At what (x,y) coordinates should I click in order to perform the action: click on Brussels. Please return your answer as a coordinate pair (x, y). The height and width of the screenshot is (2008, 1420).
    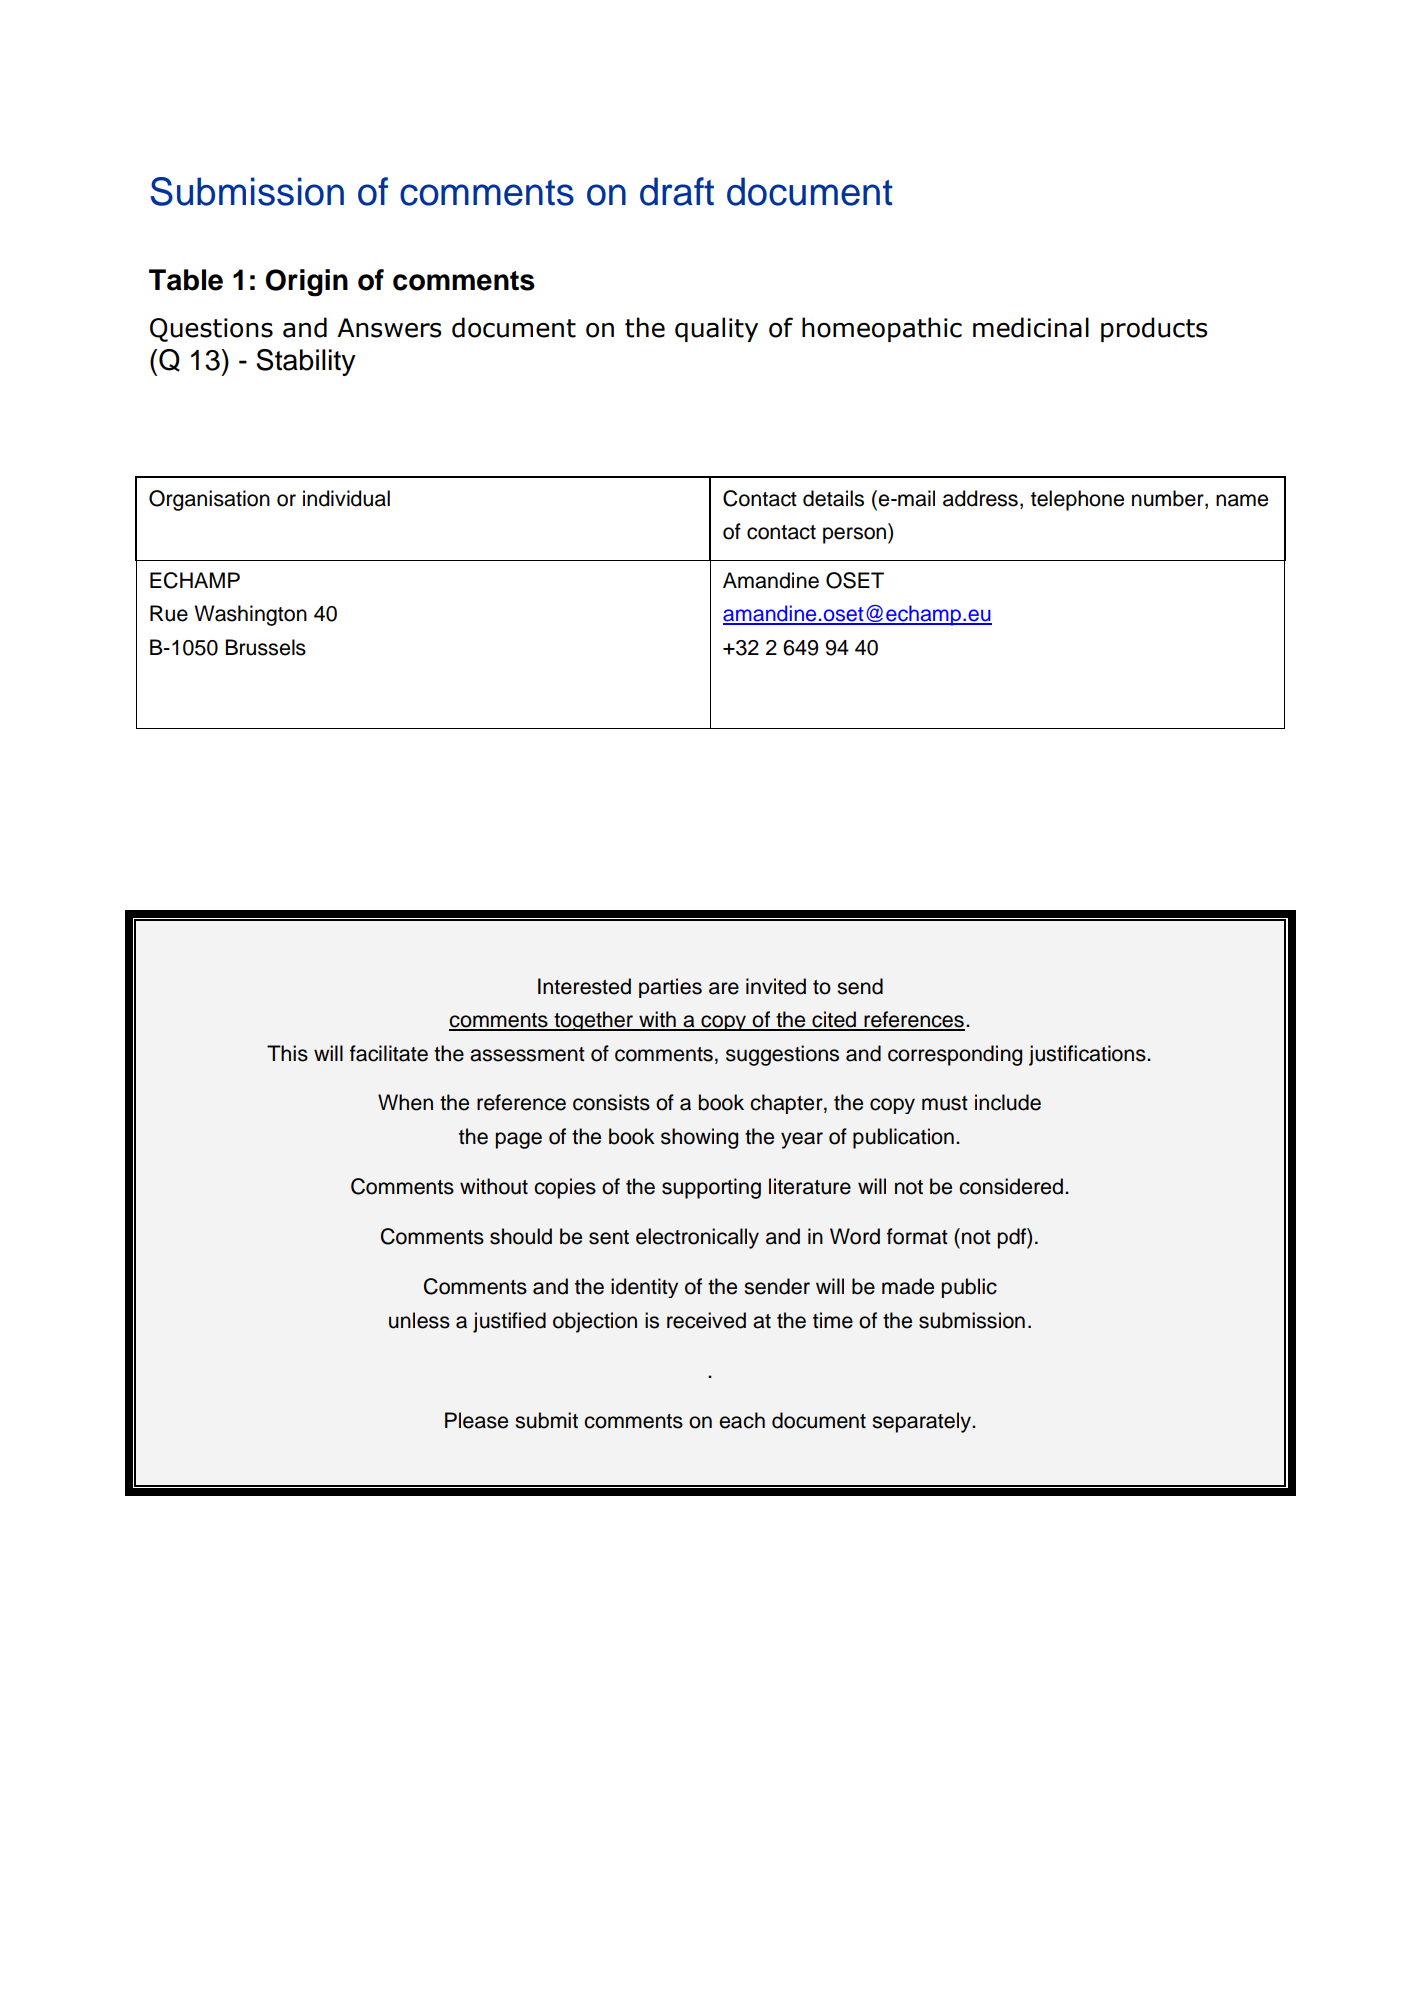
    Looking at the image, I should click on (266, 647).
